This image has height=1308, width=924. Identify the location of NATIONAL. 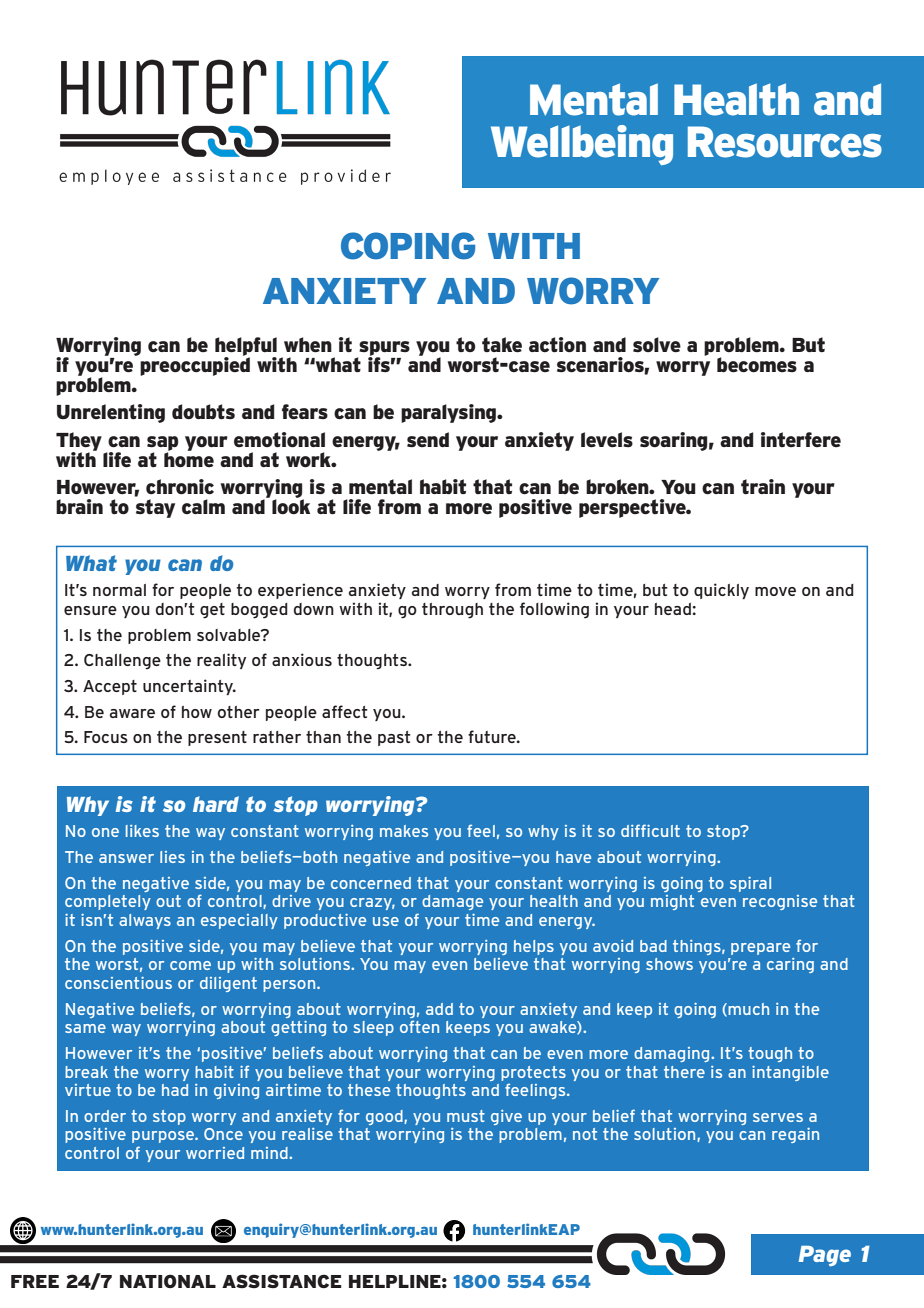
(168, 1281).
